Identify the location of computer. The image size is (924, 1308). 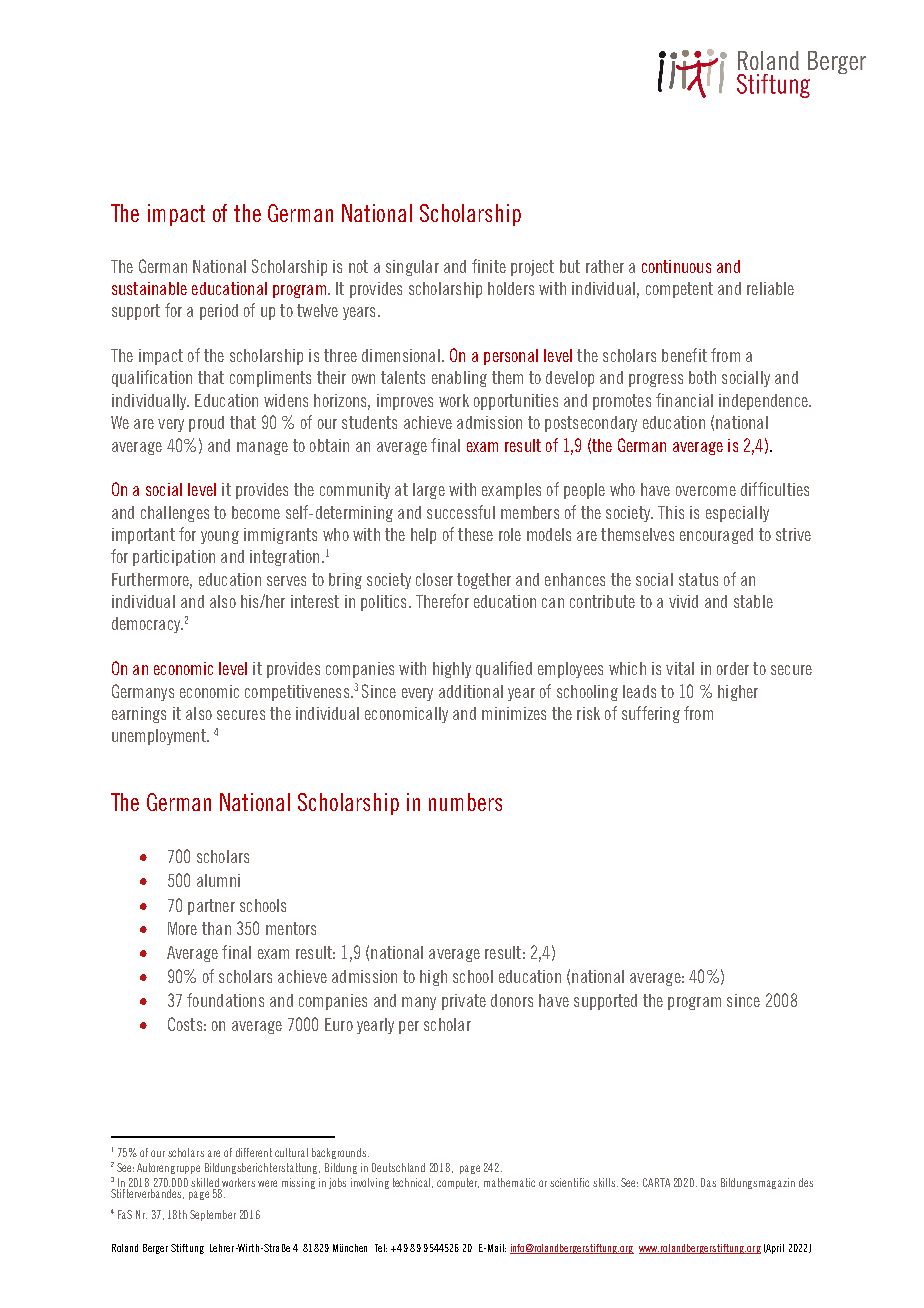
(458, 1183).
